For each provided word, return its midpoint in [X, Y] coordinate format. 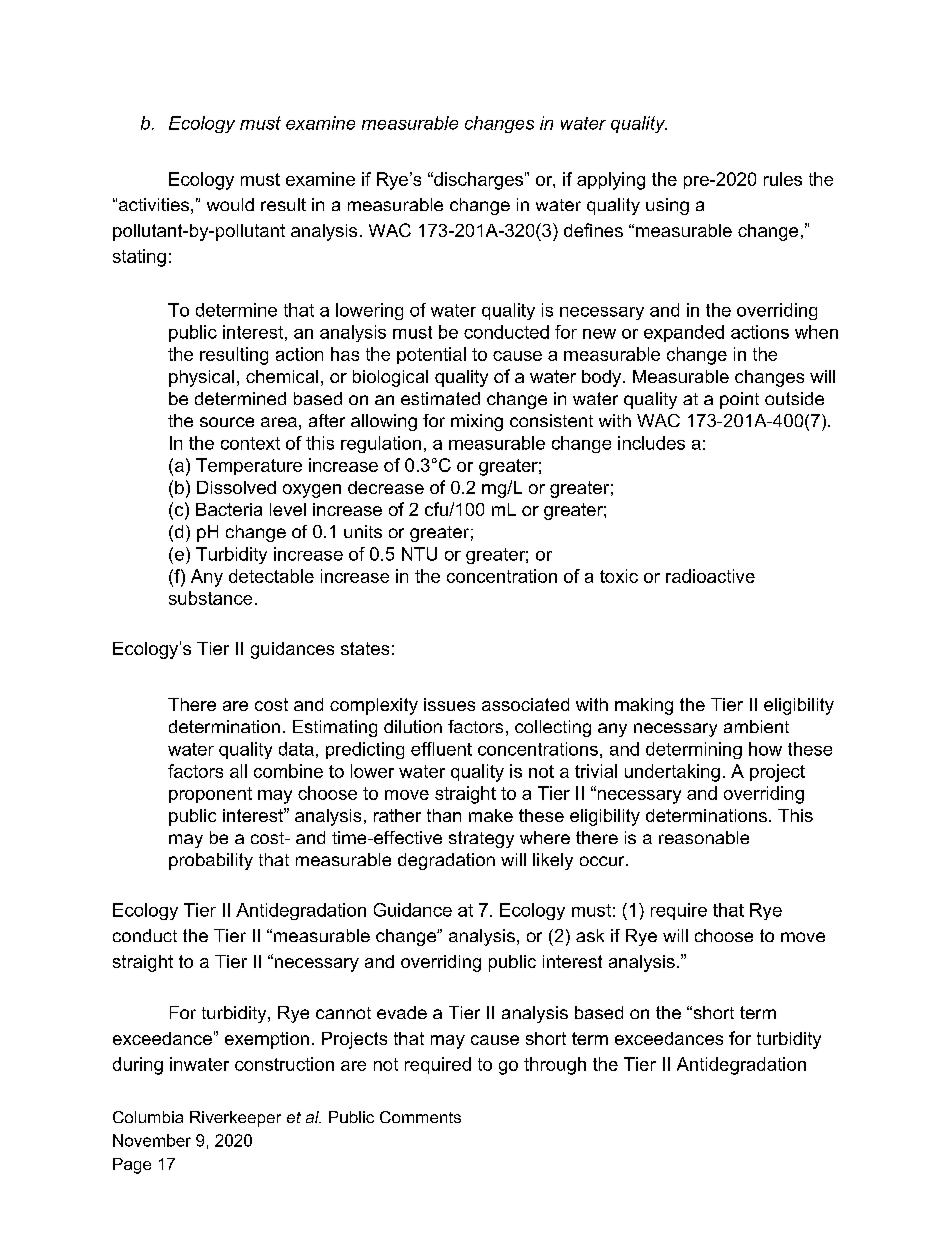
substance [210, 598]
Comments [420, 1117]
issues [449, 704]
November [152, 1140]
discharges [477, 181]
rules [783, 179]
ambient [756, 726]
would [230, 204]
